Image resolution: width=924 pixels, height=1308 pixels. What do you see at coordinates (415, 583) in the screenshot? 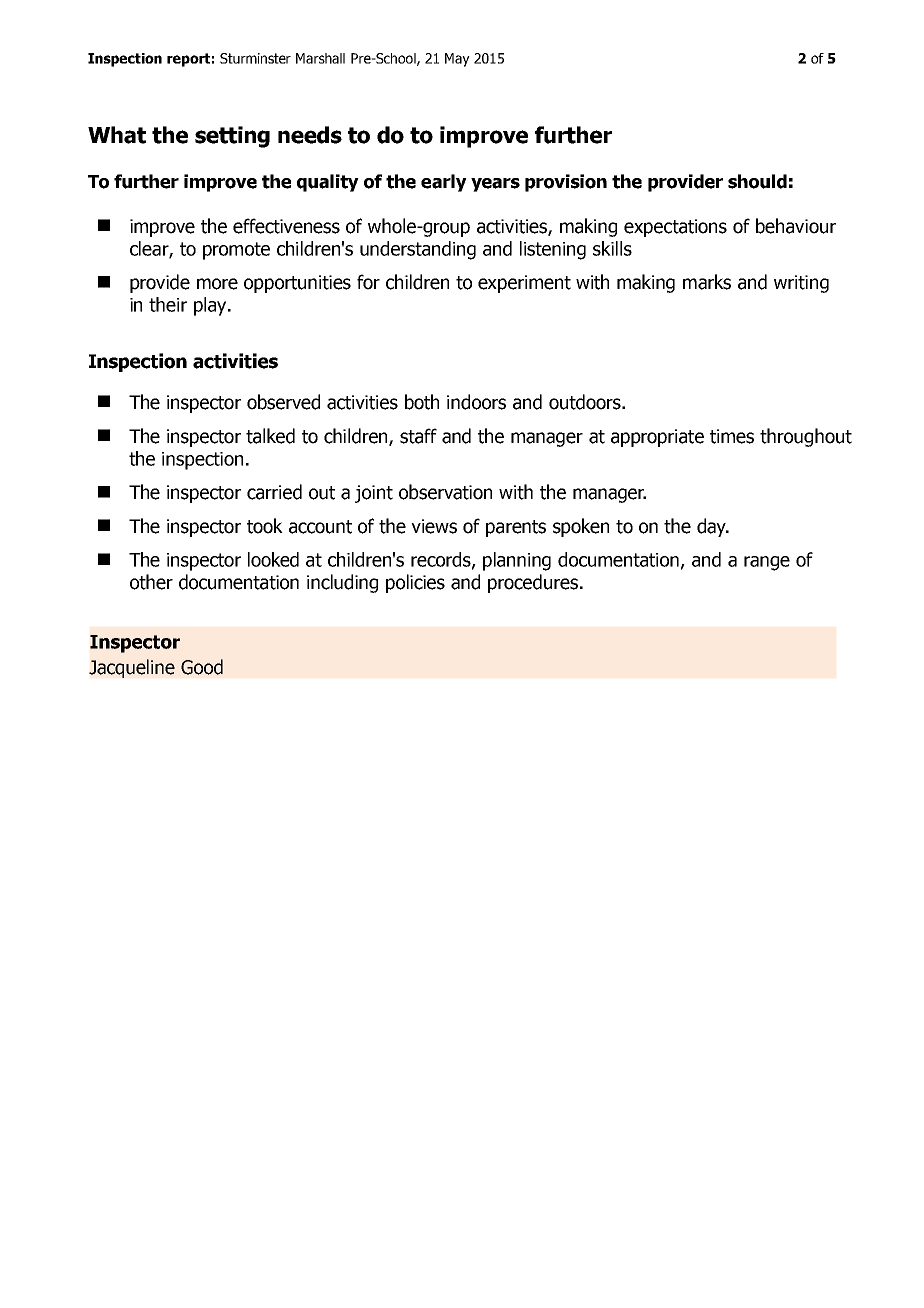
I see `policies` at bounding box center [415, 583].
